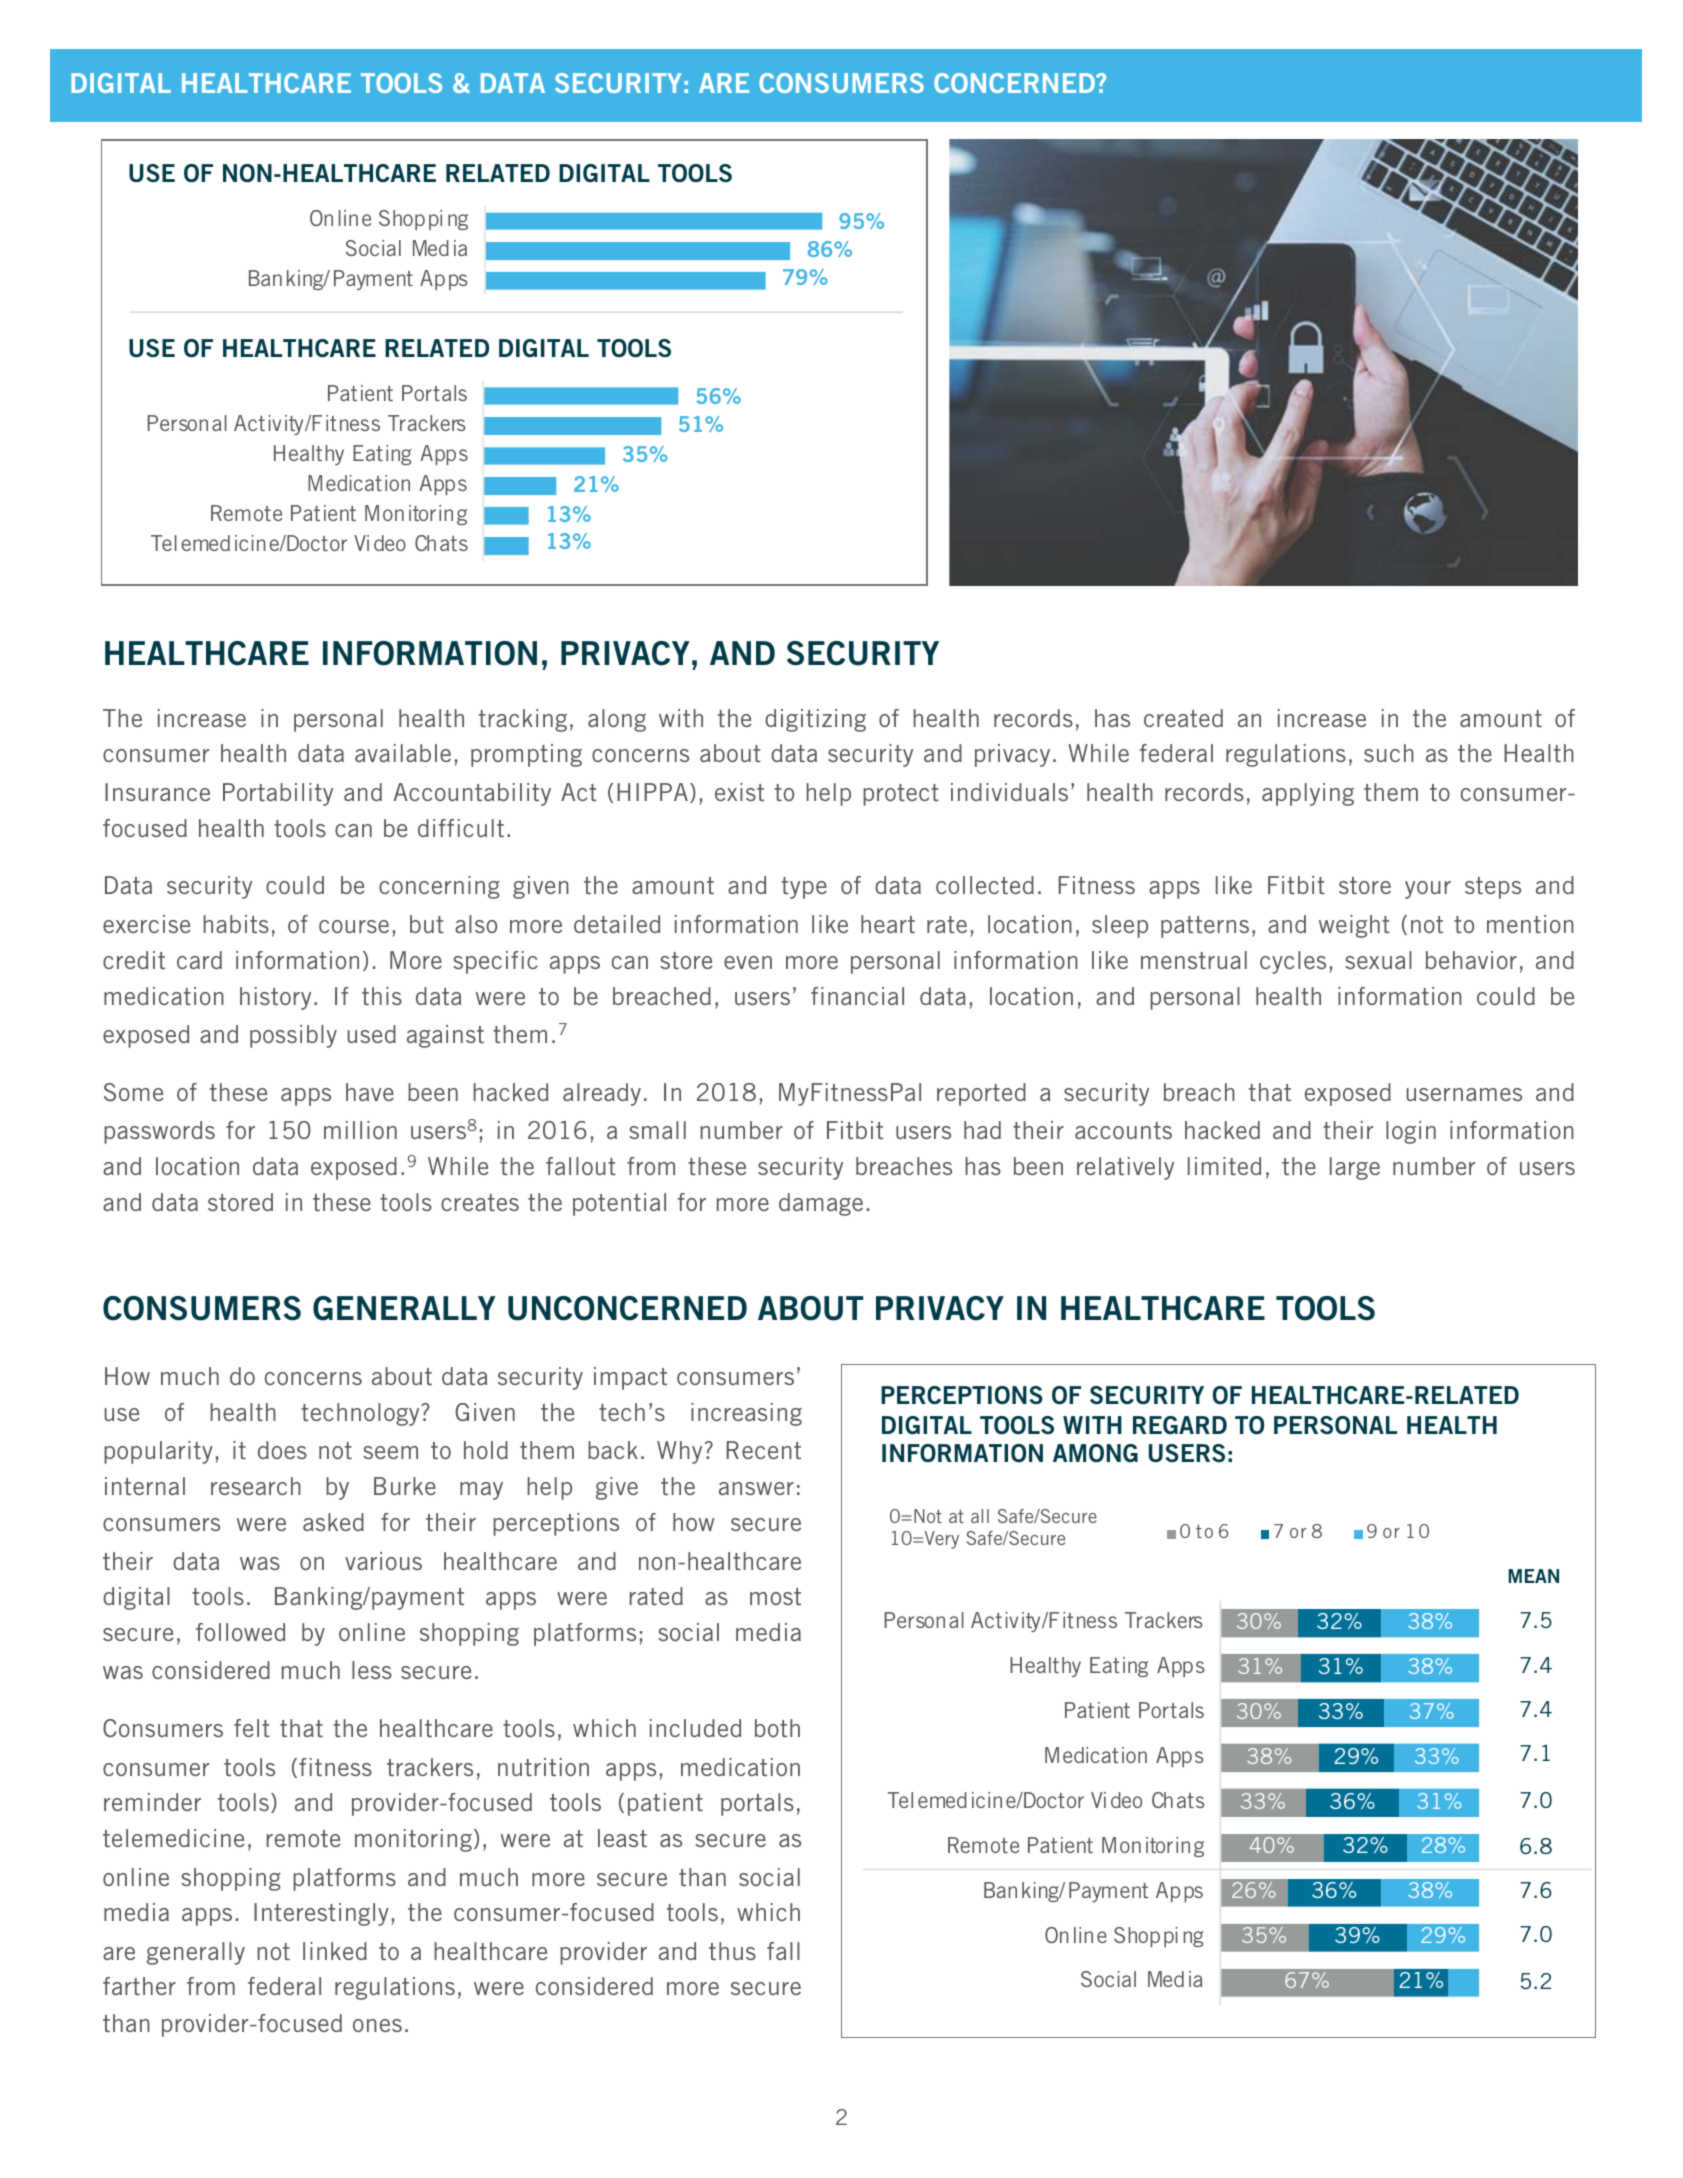 The height and width of the page is (2178, 1683). I want to click on both, so click(777, 1728).
